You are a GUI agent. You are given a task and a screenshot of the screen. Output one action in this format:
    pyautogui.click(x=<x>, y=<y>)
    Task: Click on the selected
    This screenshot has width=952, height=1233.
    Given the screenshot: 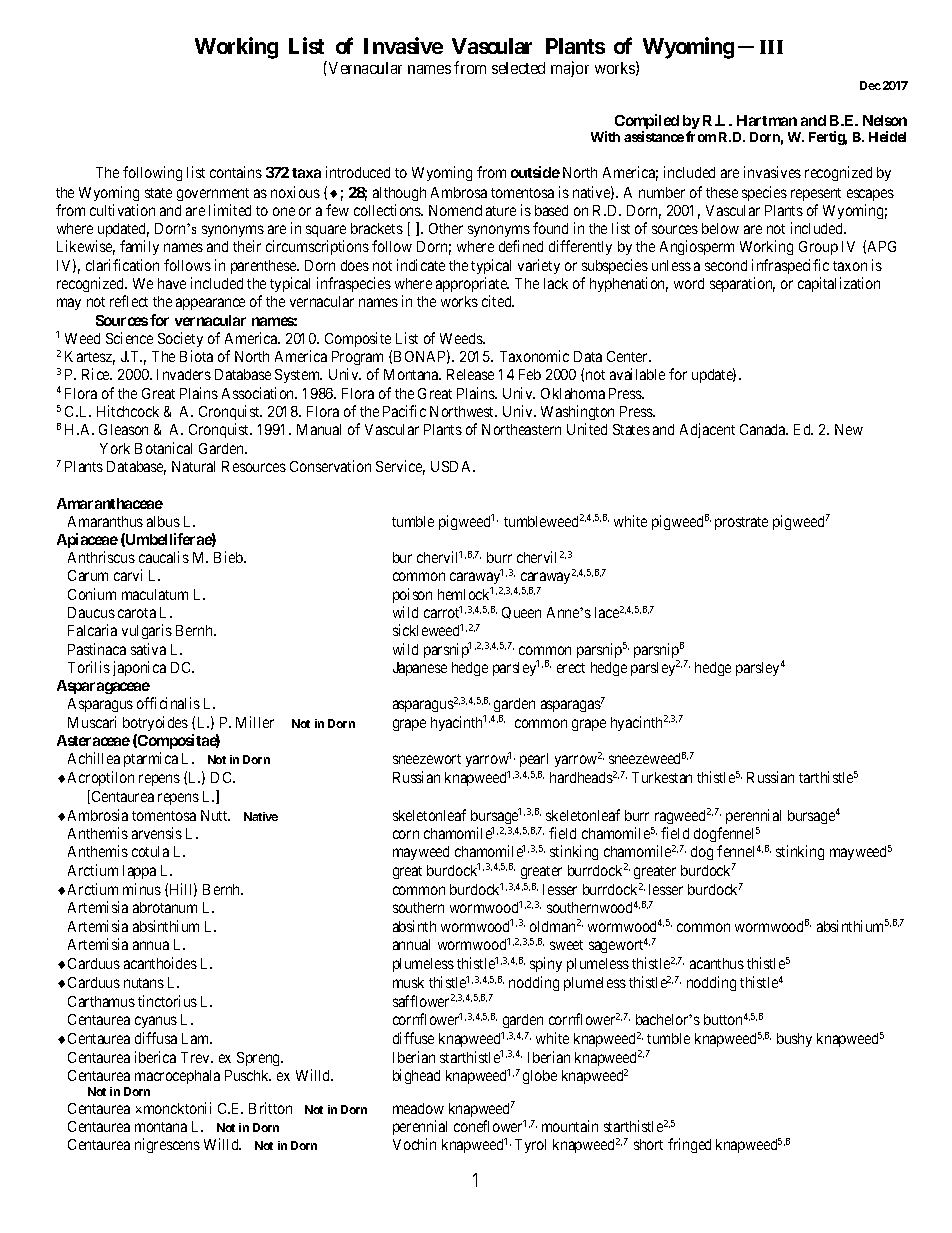 What is the action you would take?
    pyautogui.click(x=518, y=68)
